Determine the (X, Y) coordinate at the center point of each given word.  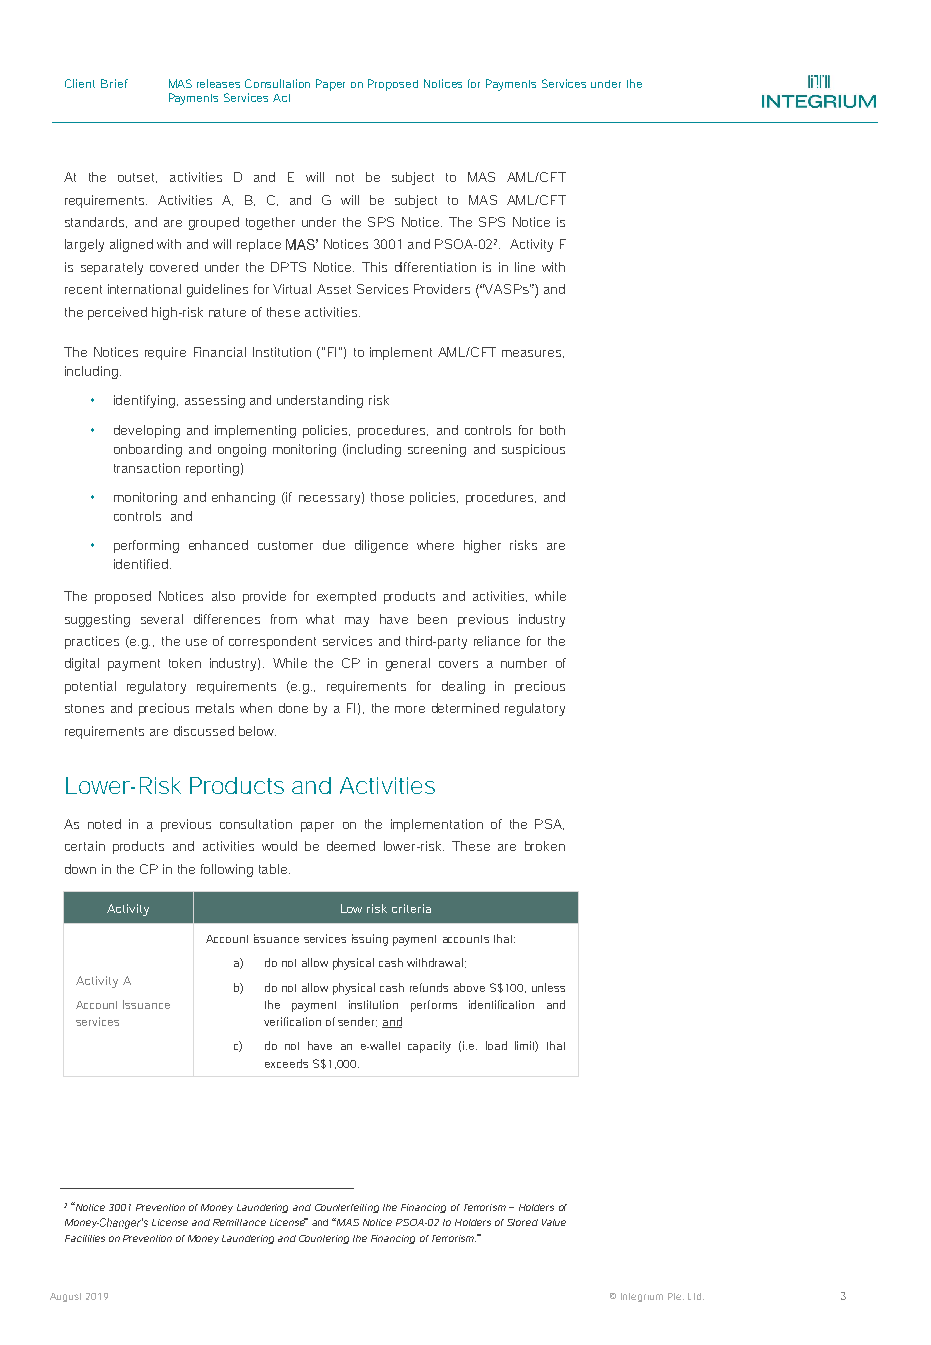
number (524, 663)
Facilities (85, 1238)
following (227, 870)
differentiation (435, 267)
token (185, 663)
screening (437, 450)
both (552, 430)
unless (548, 987)
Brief (114, 83)
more (410, 709)
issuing (370, 940)
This (374, 267)
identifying (146, 401)
